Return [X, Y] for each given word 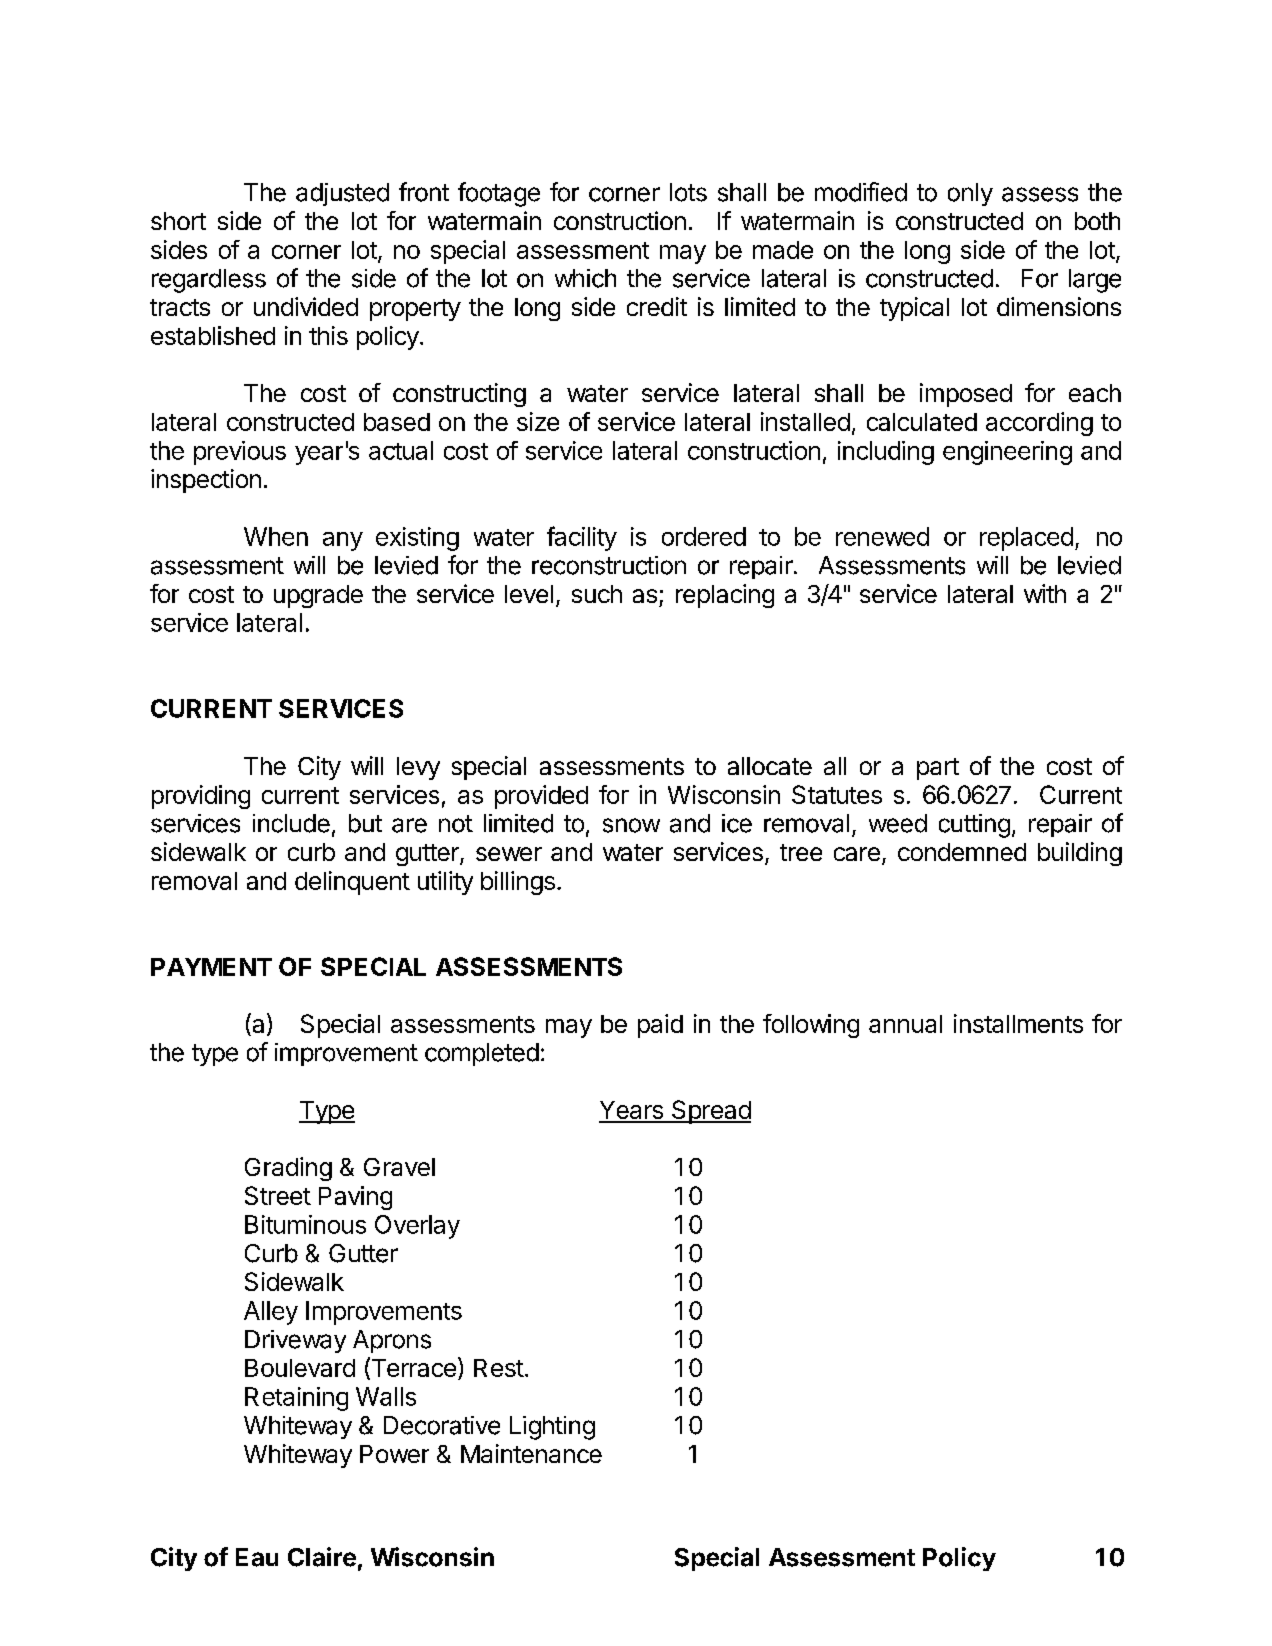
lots [688, 192]
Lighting [552, 1428]
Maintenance [531, 1453]
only [970, 194]
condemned [962, 852]
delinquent [352, 883]
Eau [257, 1557]
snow [631, 825]
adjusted [342, 194]
